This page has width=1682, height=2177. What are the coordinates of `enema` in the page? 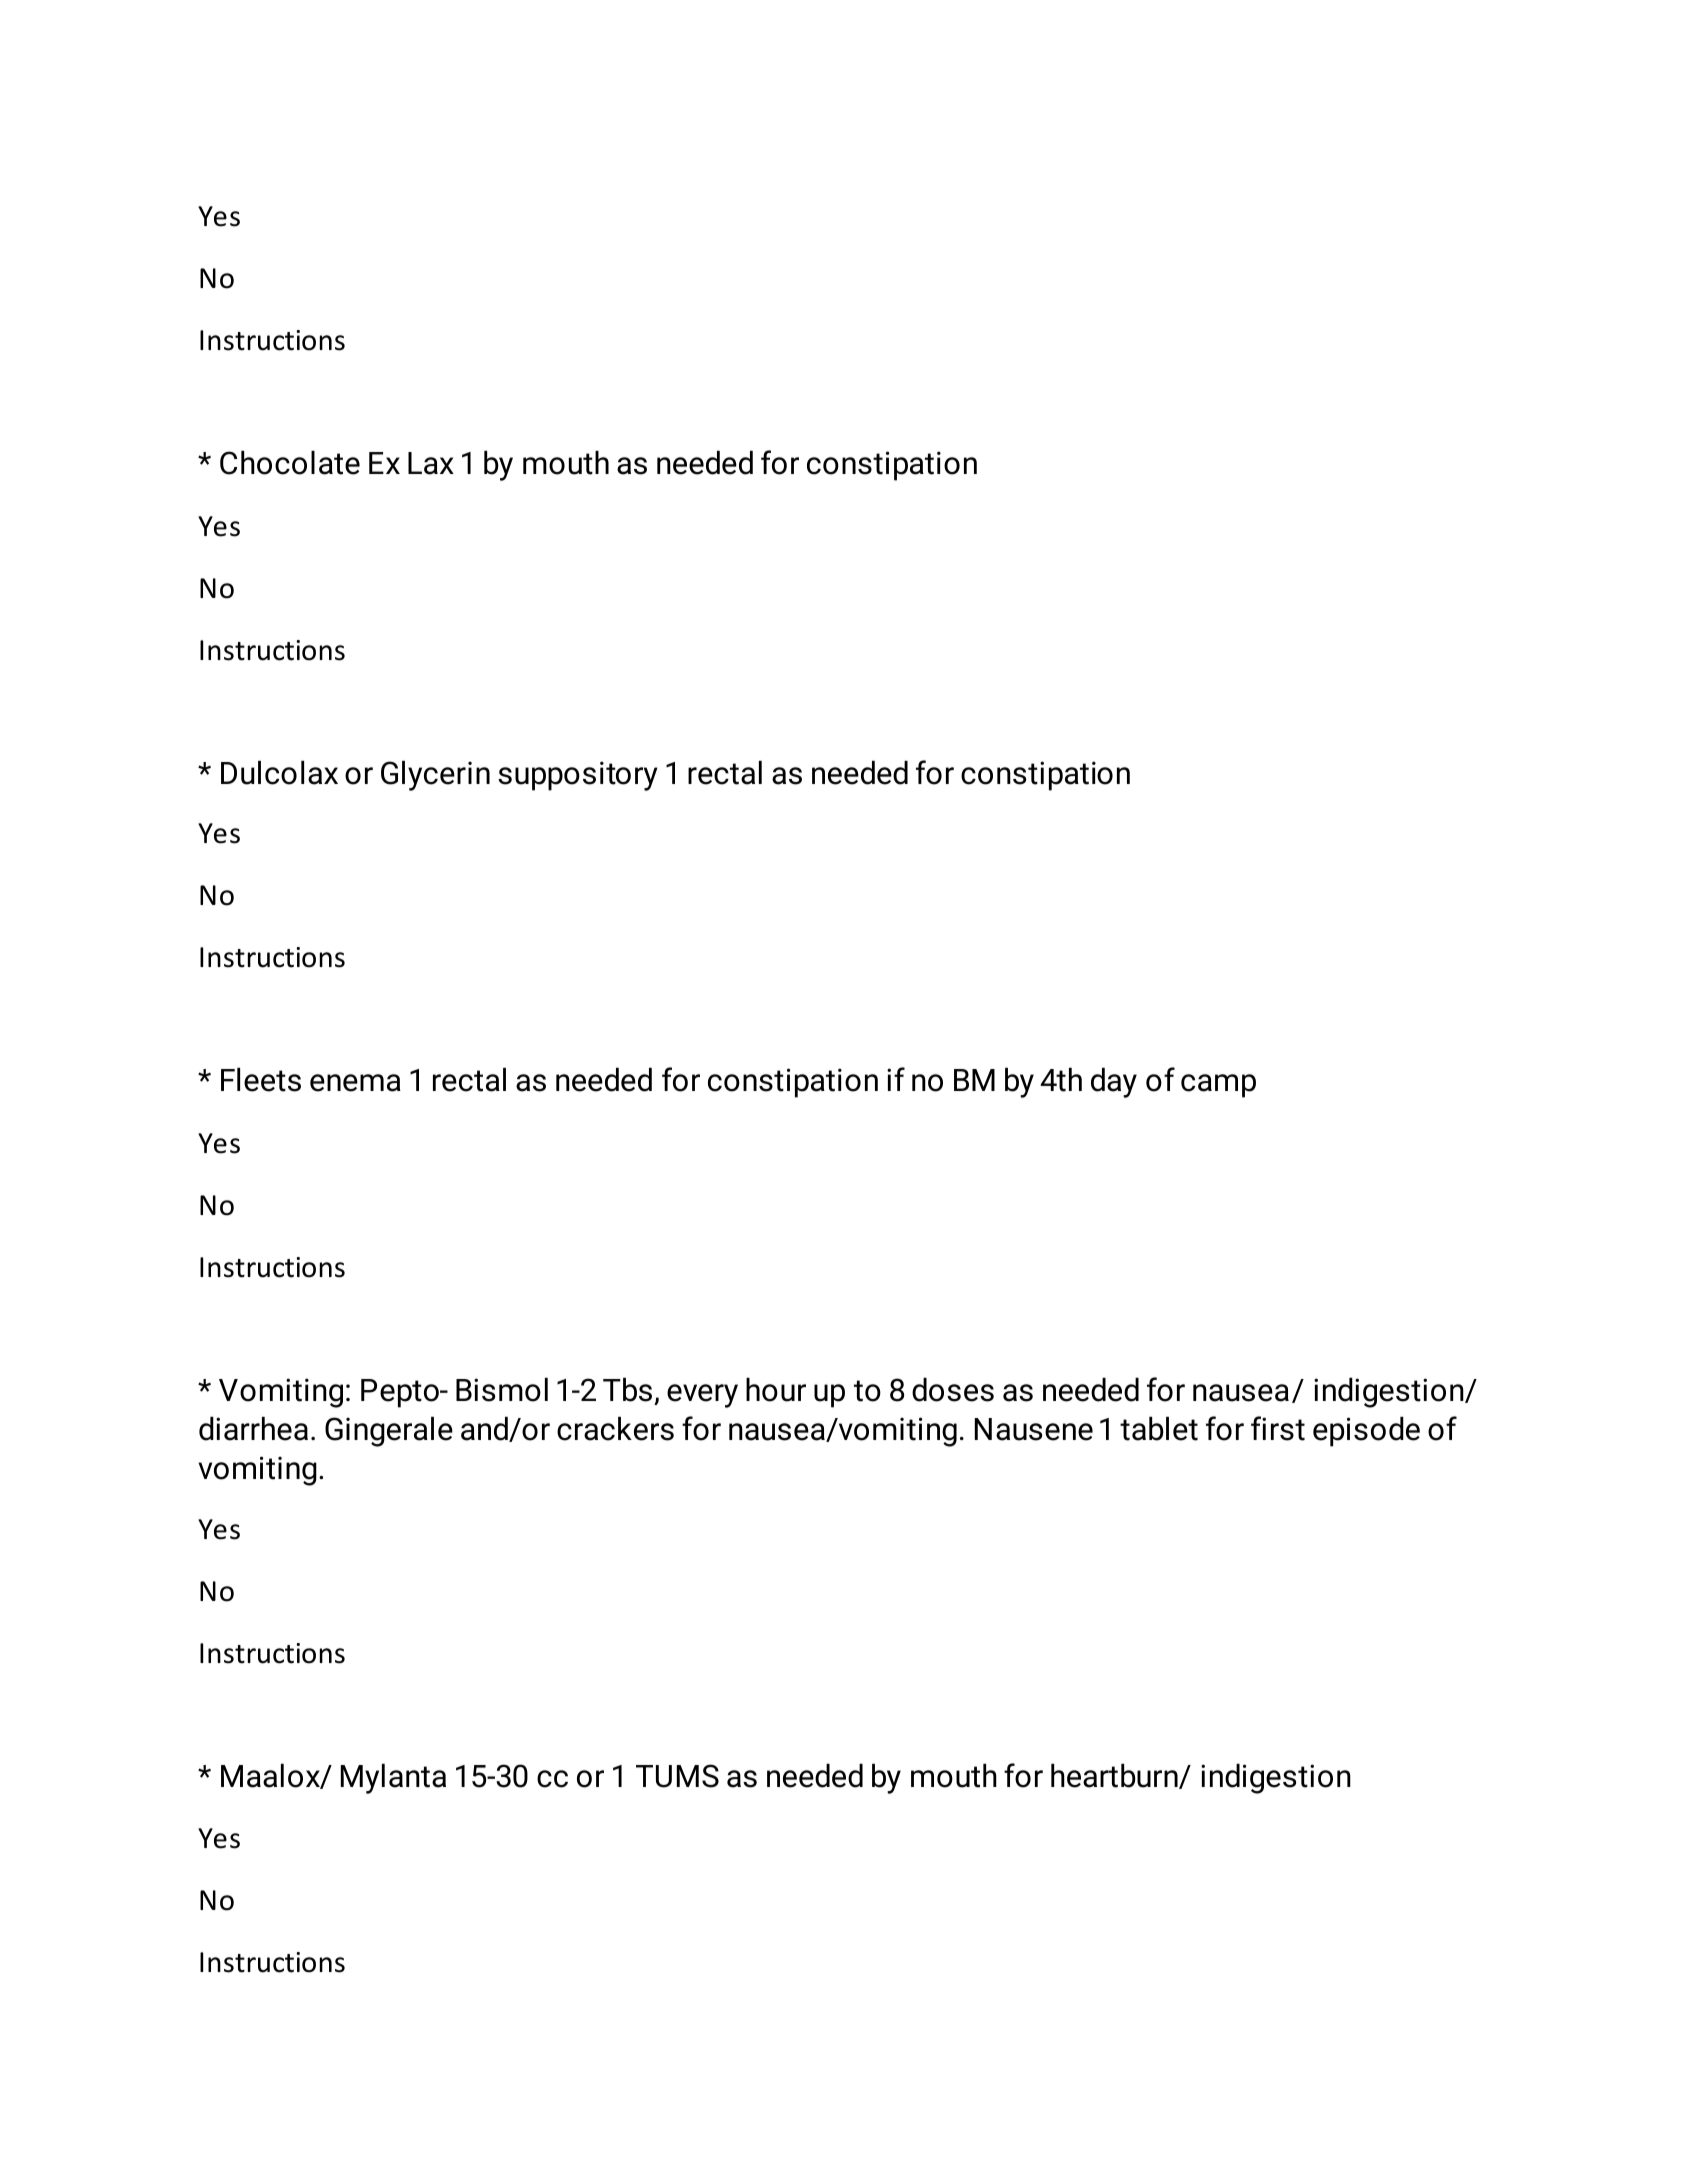 It's located at (355, 1083).
